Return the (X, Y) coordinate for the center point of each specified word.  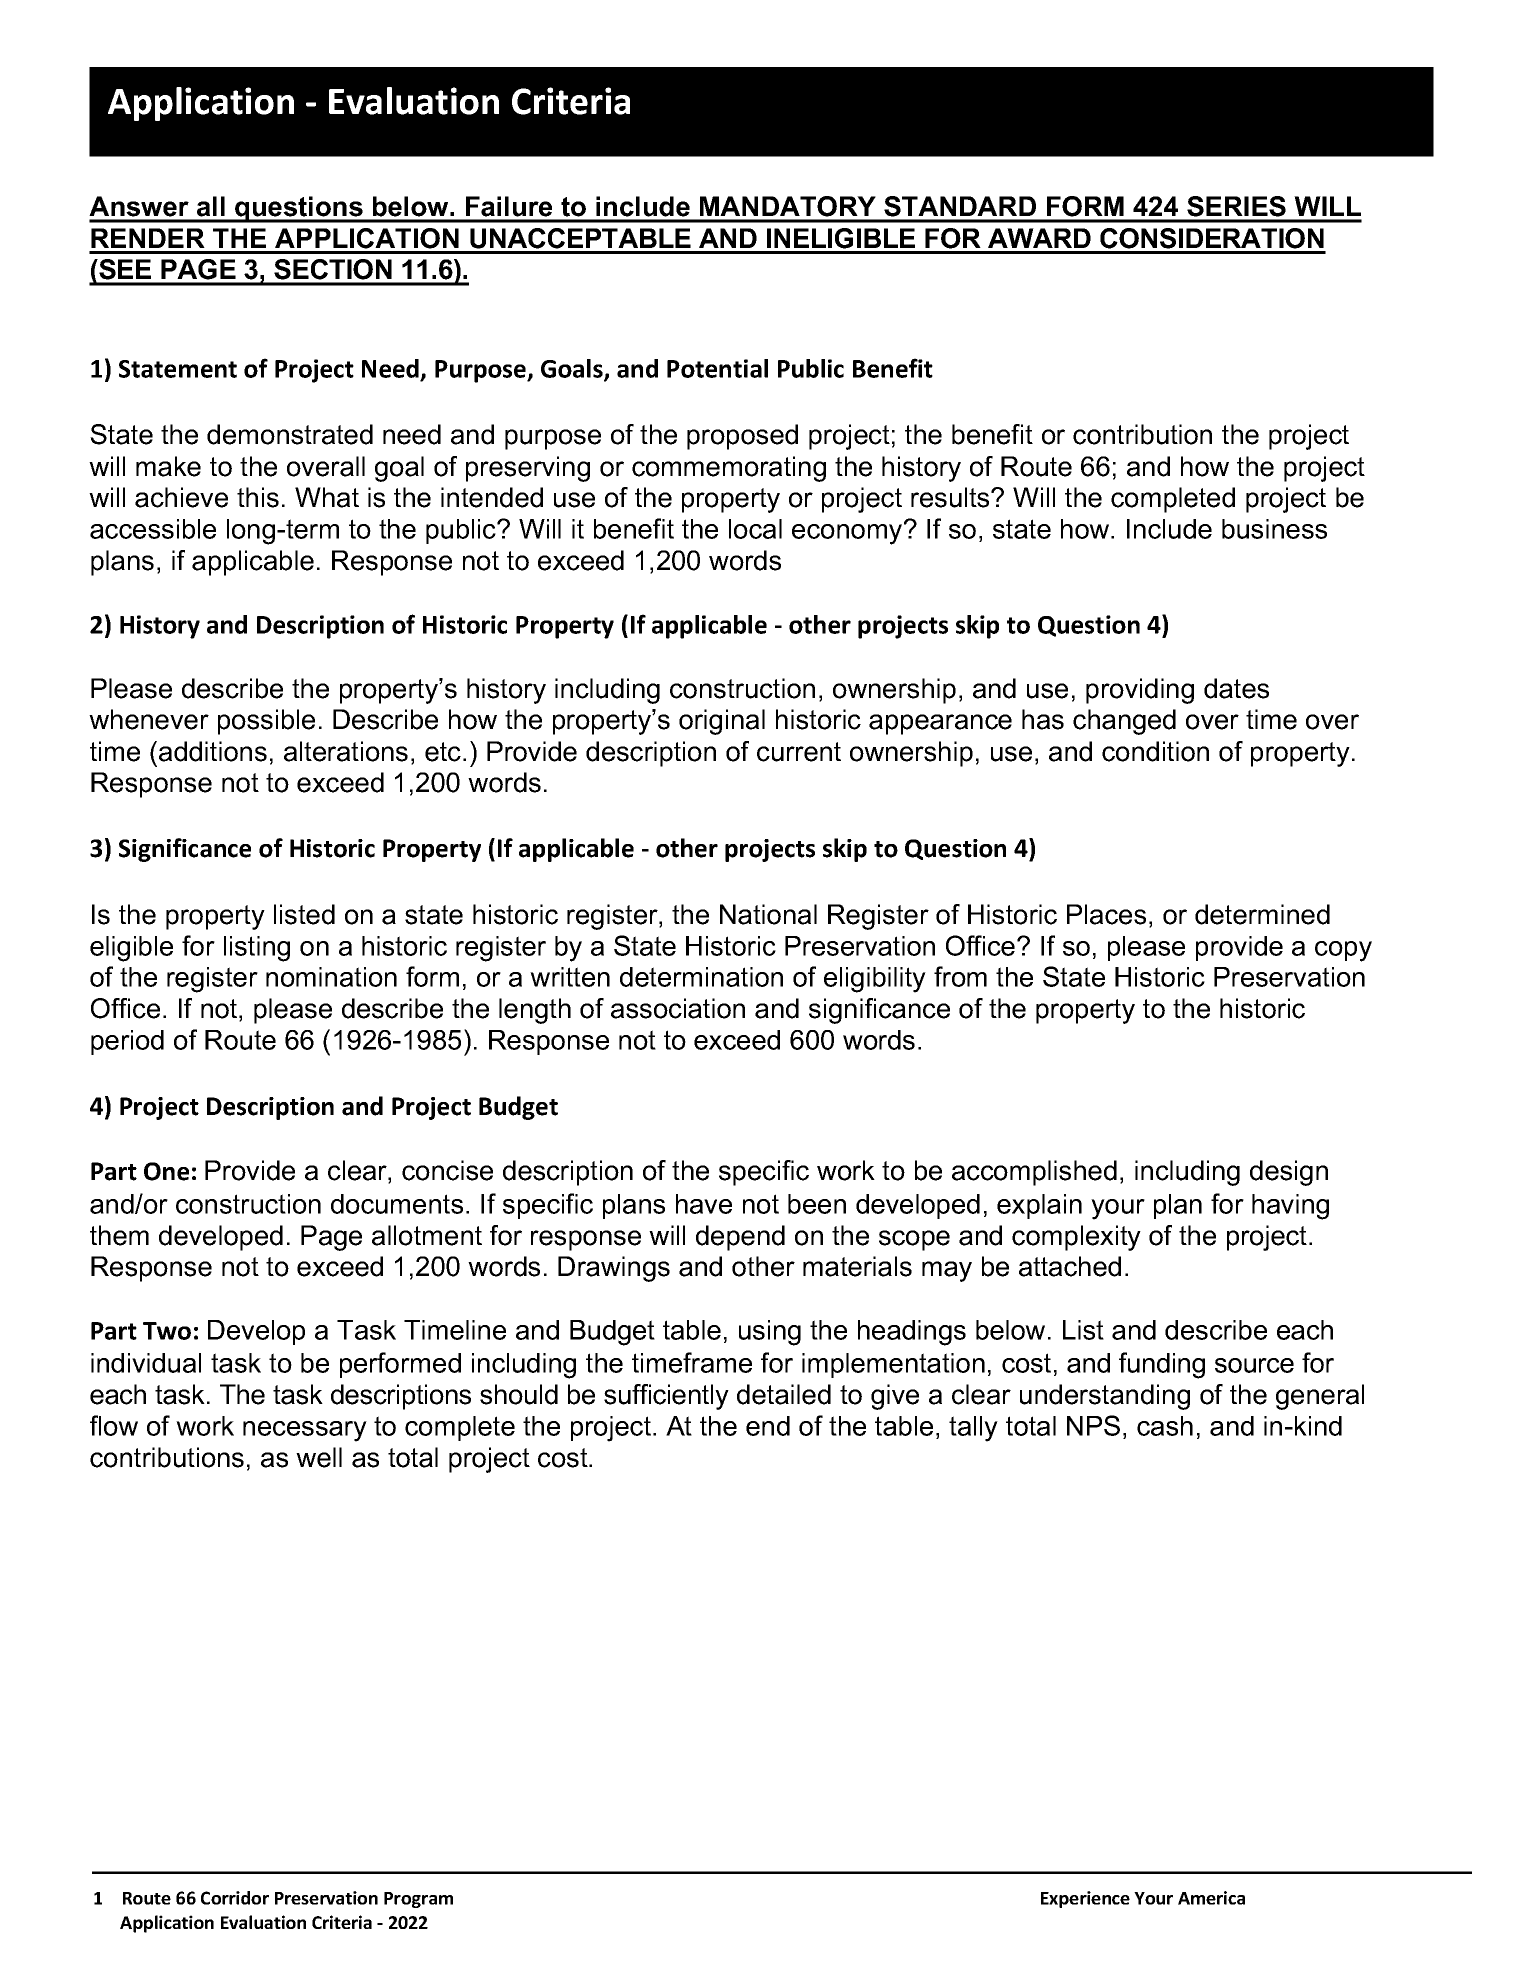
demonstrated (290, 434)
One (166, 1171)
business (1274, 529)
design (1289, 1173)
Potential (717, 368)
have (704, 1204)
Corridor (235, 1898)
